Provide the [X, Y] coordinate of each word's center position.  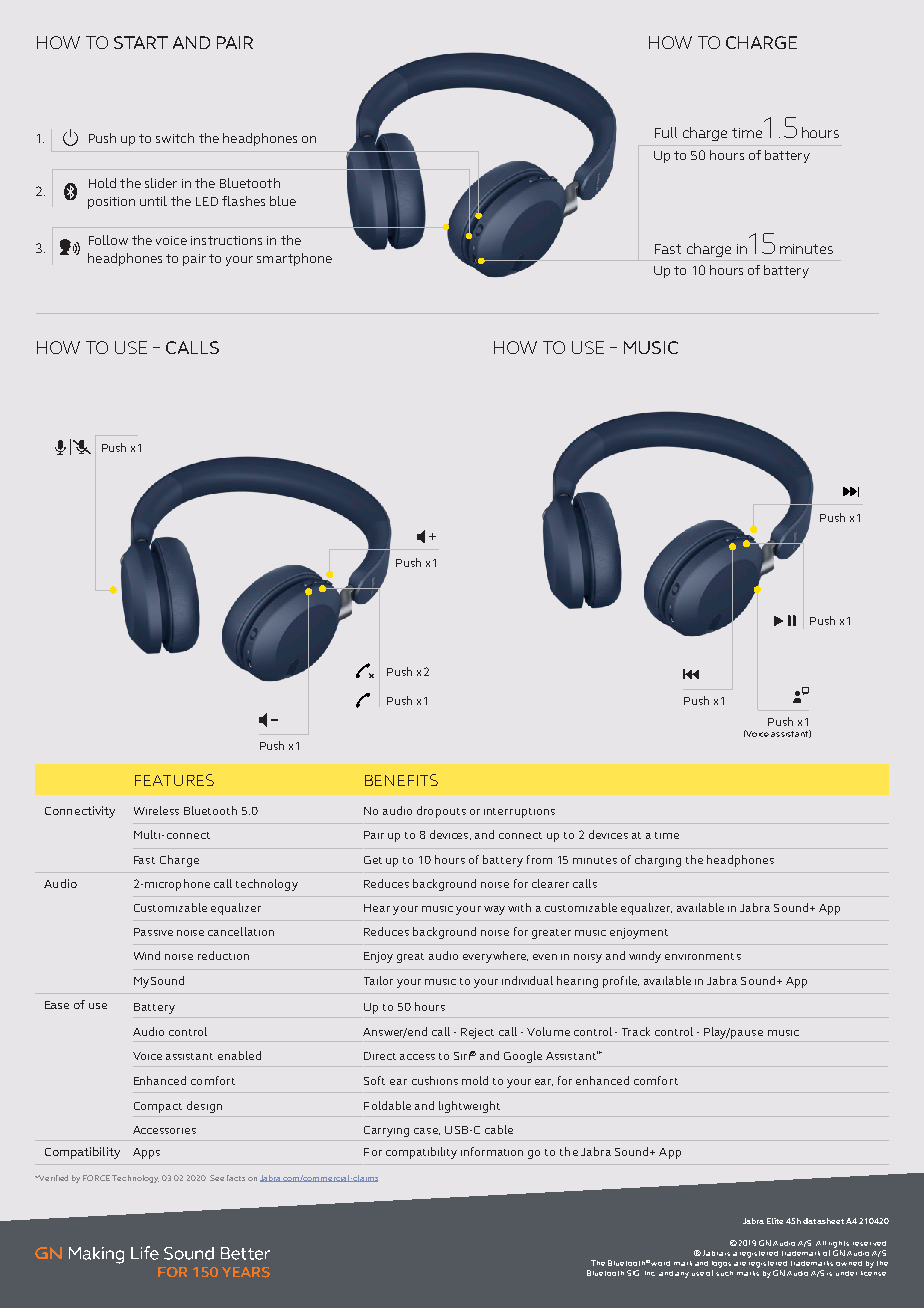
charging [658, 861]
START [141, 42]
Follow [108, 240]
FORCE [96, 1178]
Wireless [156, 810]
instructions [226, 240]
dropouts [441, 812]
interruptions [519, 813]
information [492, 1151]
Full [666, 132]
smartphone [294, 259]
